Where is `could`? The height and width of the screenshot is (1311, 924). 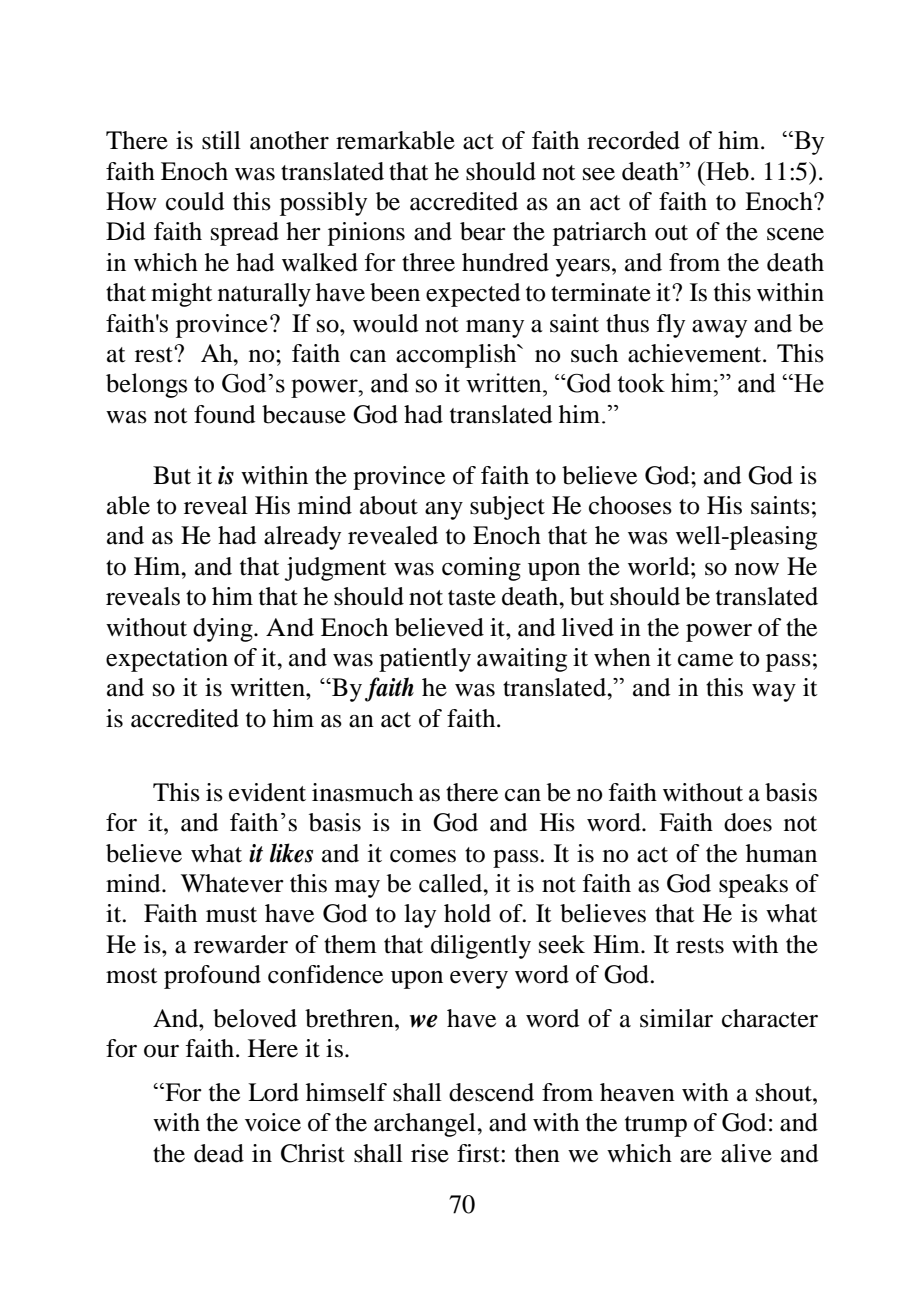 could is located at coordinates (195, 201).
